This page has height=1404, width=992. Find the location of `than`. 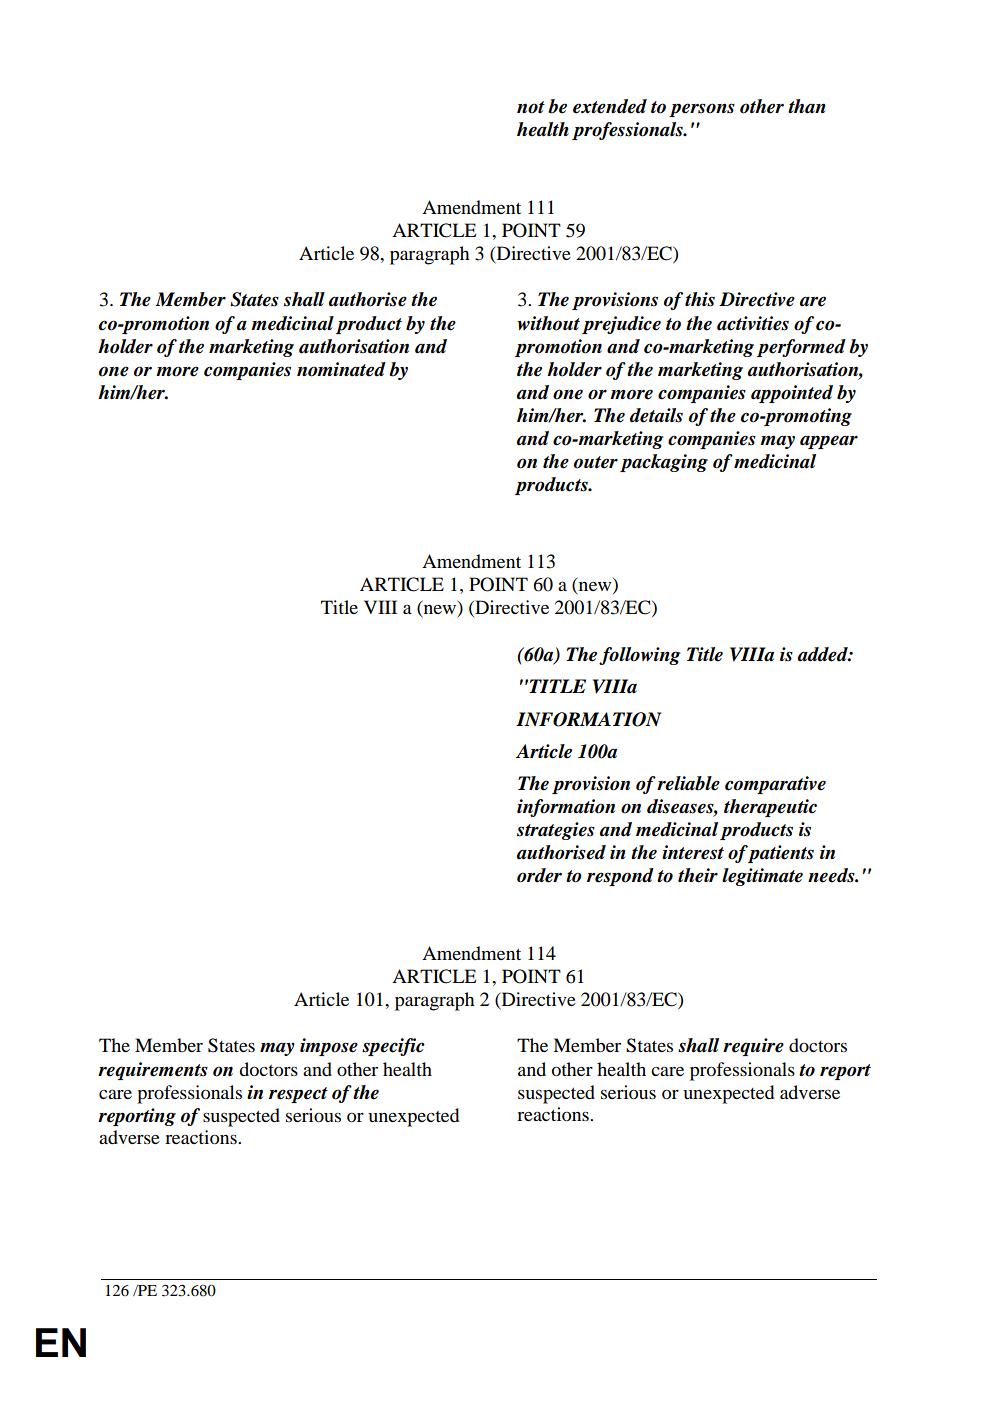

than is located at coordinates (807, 106).
